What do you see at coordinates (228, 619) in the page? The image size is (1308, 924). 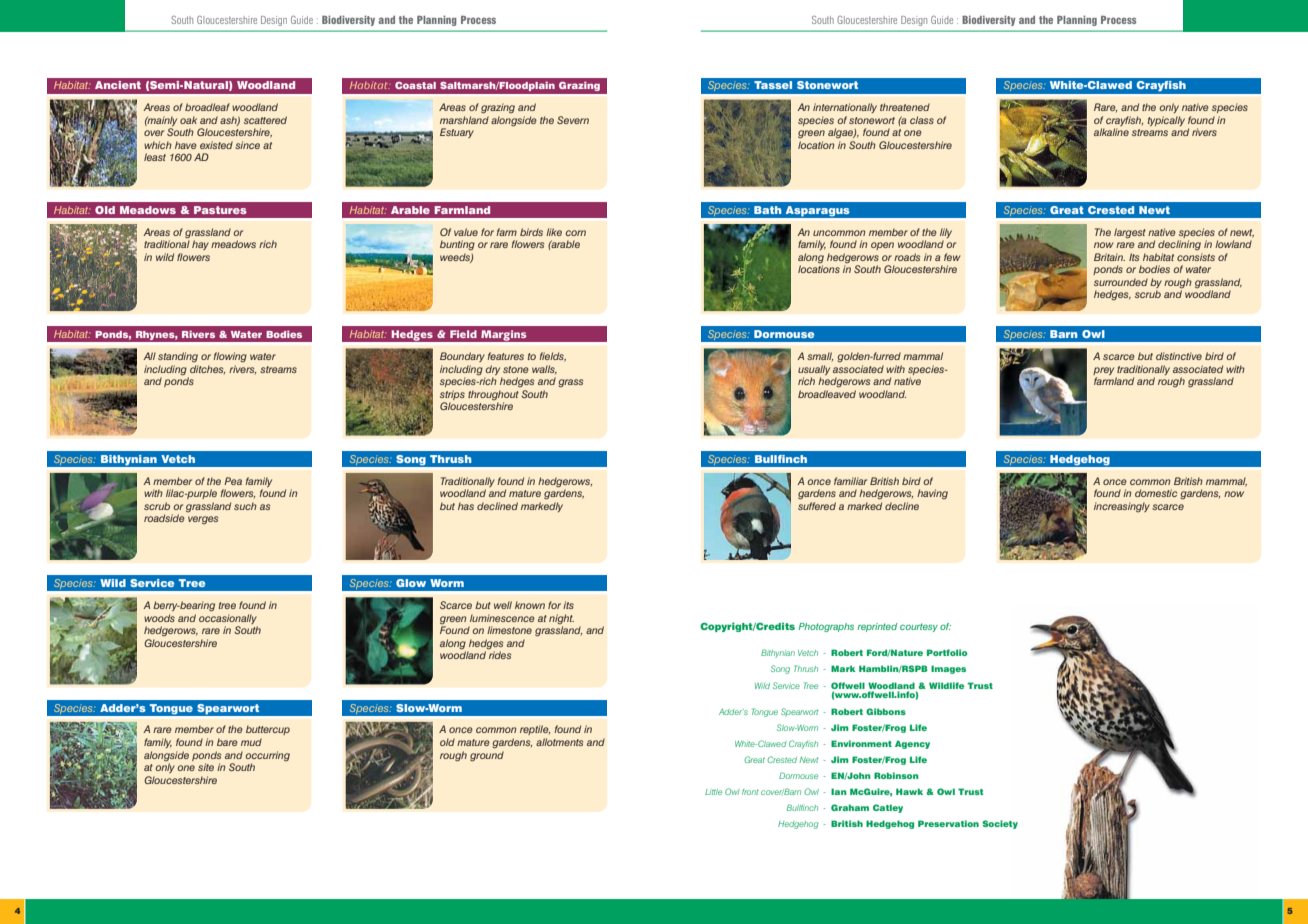 I see `occasionally` at bounding box center [228, 619].
